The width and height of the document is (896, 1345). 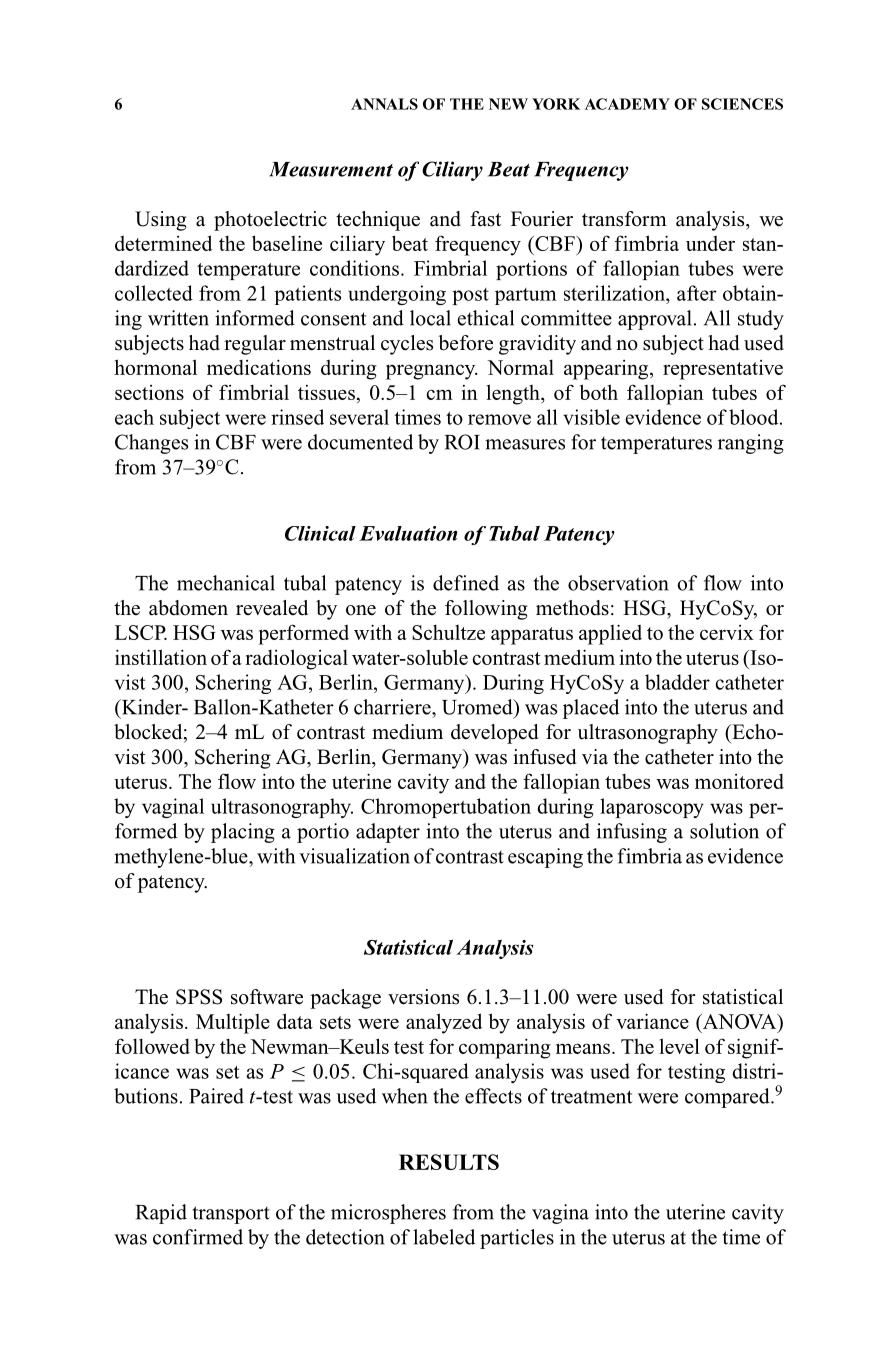 I want to click on pregnancy, so click(x=432, y=372).
